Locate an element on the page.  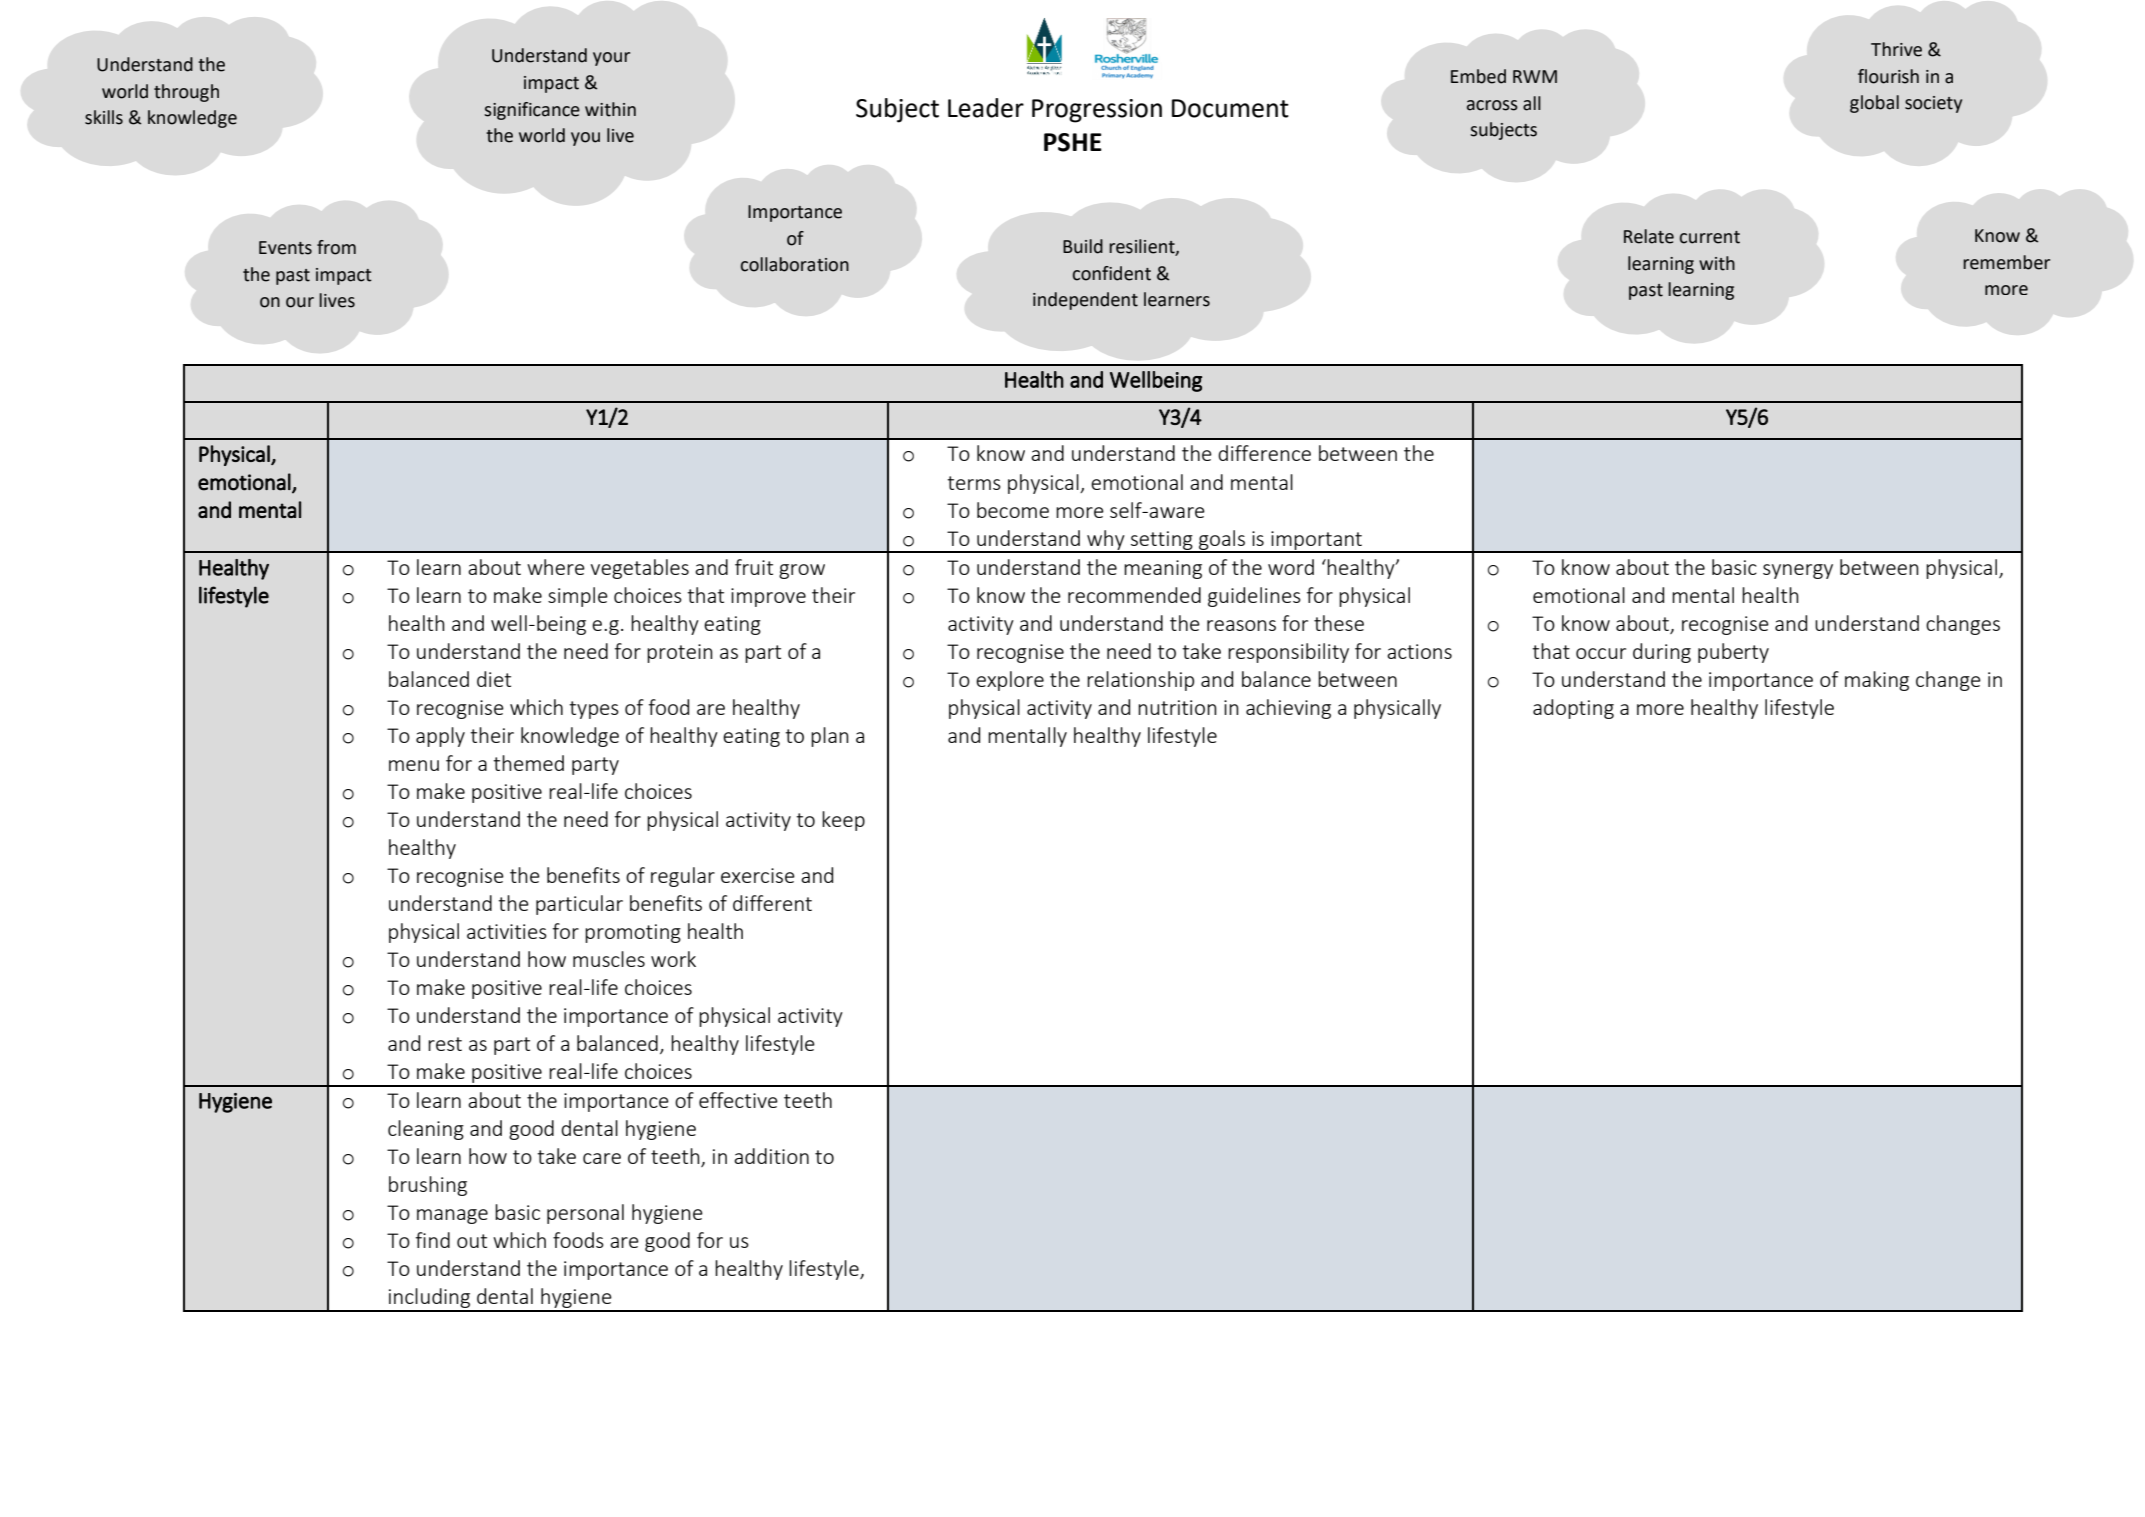
Progression is located at coordinates (1097, 111).
